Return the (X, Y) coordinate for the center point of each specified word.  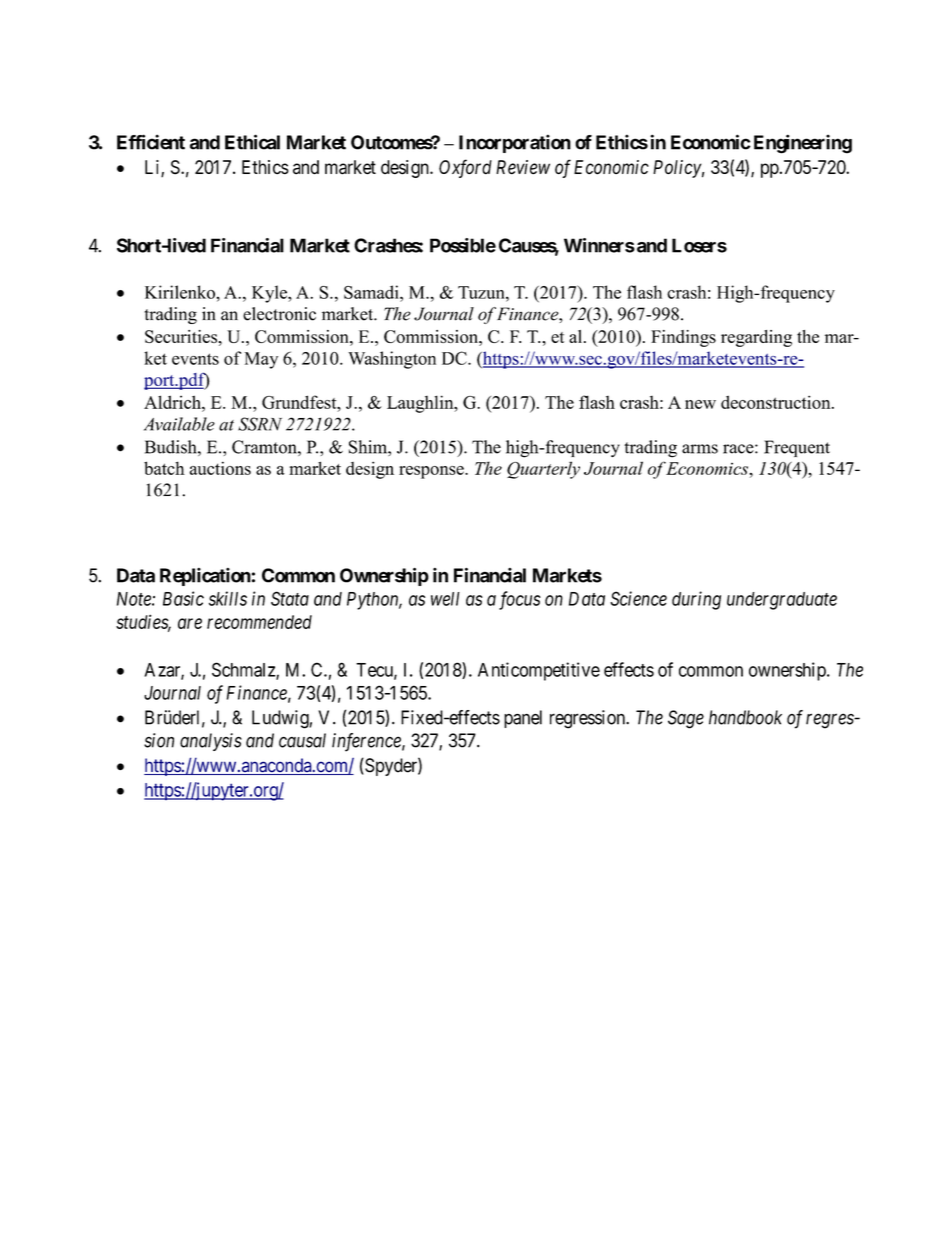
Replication (205, 577)
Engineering (803, 144)
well (445, 599)
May (261, 360)
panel (523, 719)
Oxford (465, 168)
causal (302, 740)
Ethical (252, 142)
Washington (392, 360)
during (696, 600)
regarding (756, 338)
